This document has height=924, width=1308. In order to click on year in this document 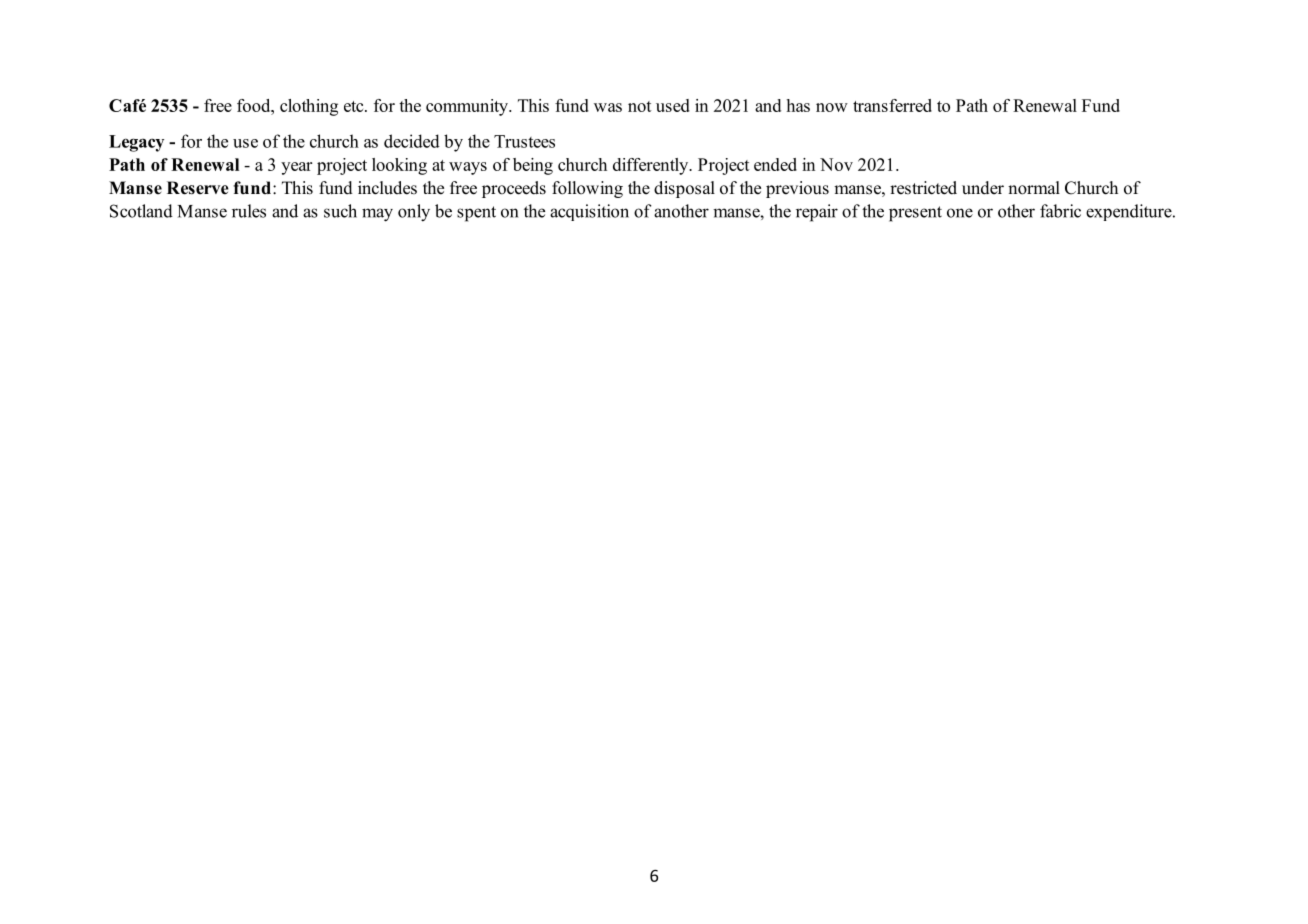, I will do `click(296, 168)`.
